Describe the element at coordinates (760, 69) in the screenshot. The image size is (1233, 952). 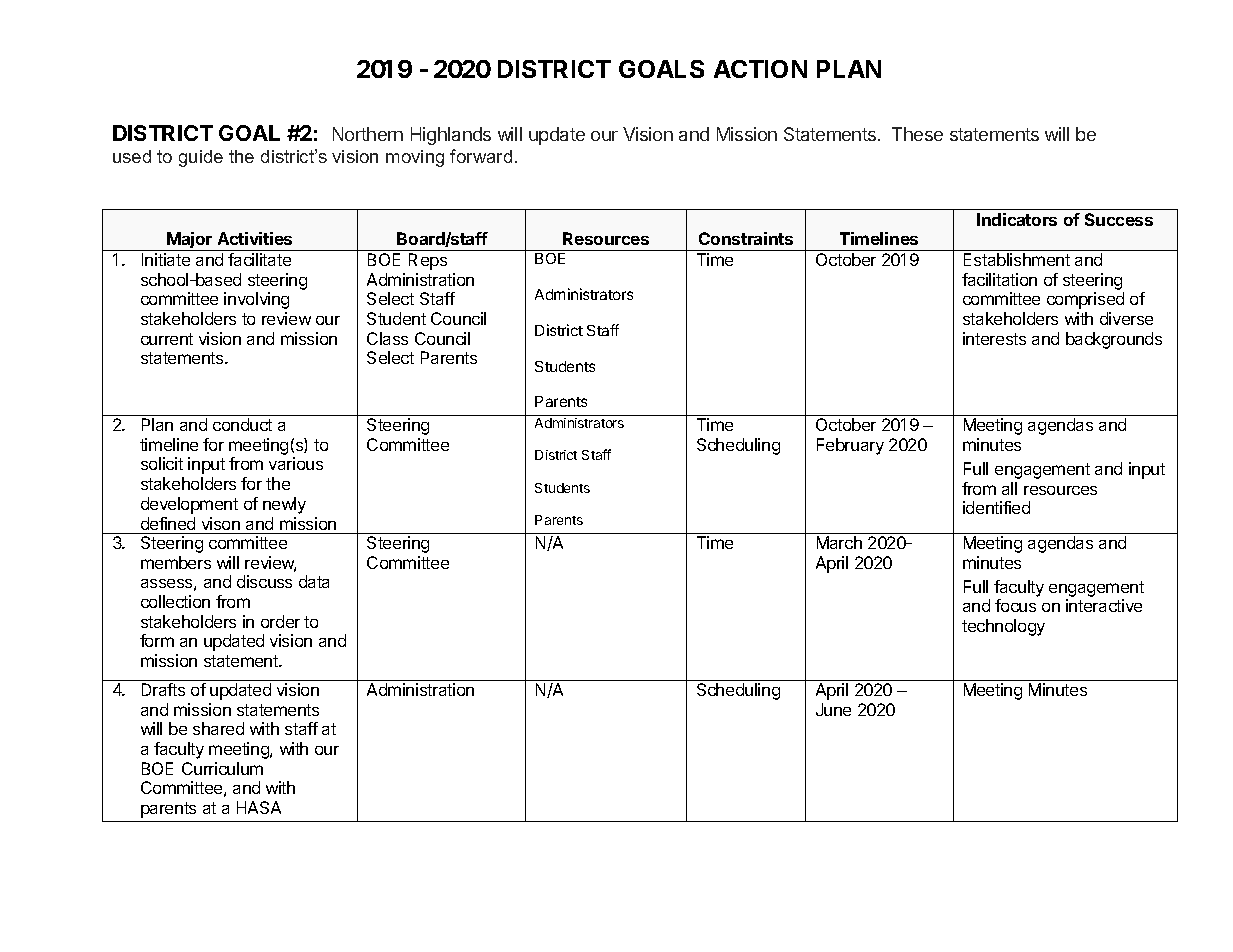
I see `ACTION` at that location.
